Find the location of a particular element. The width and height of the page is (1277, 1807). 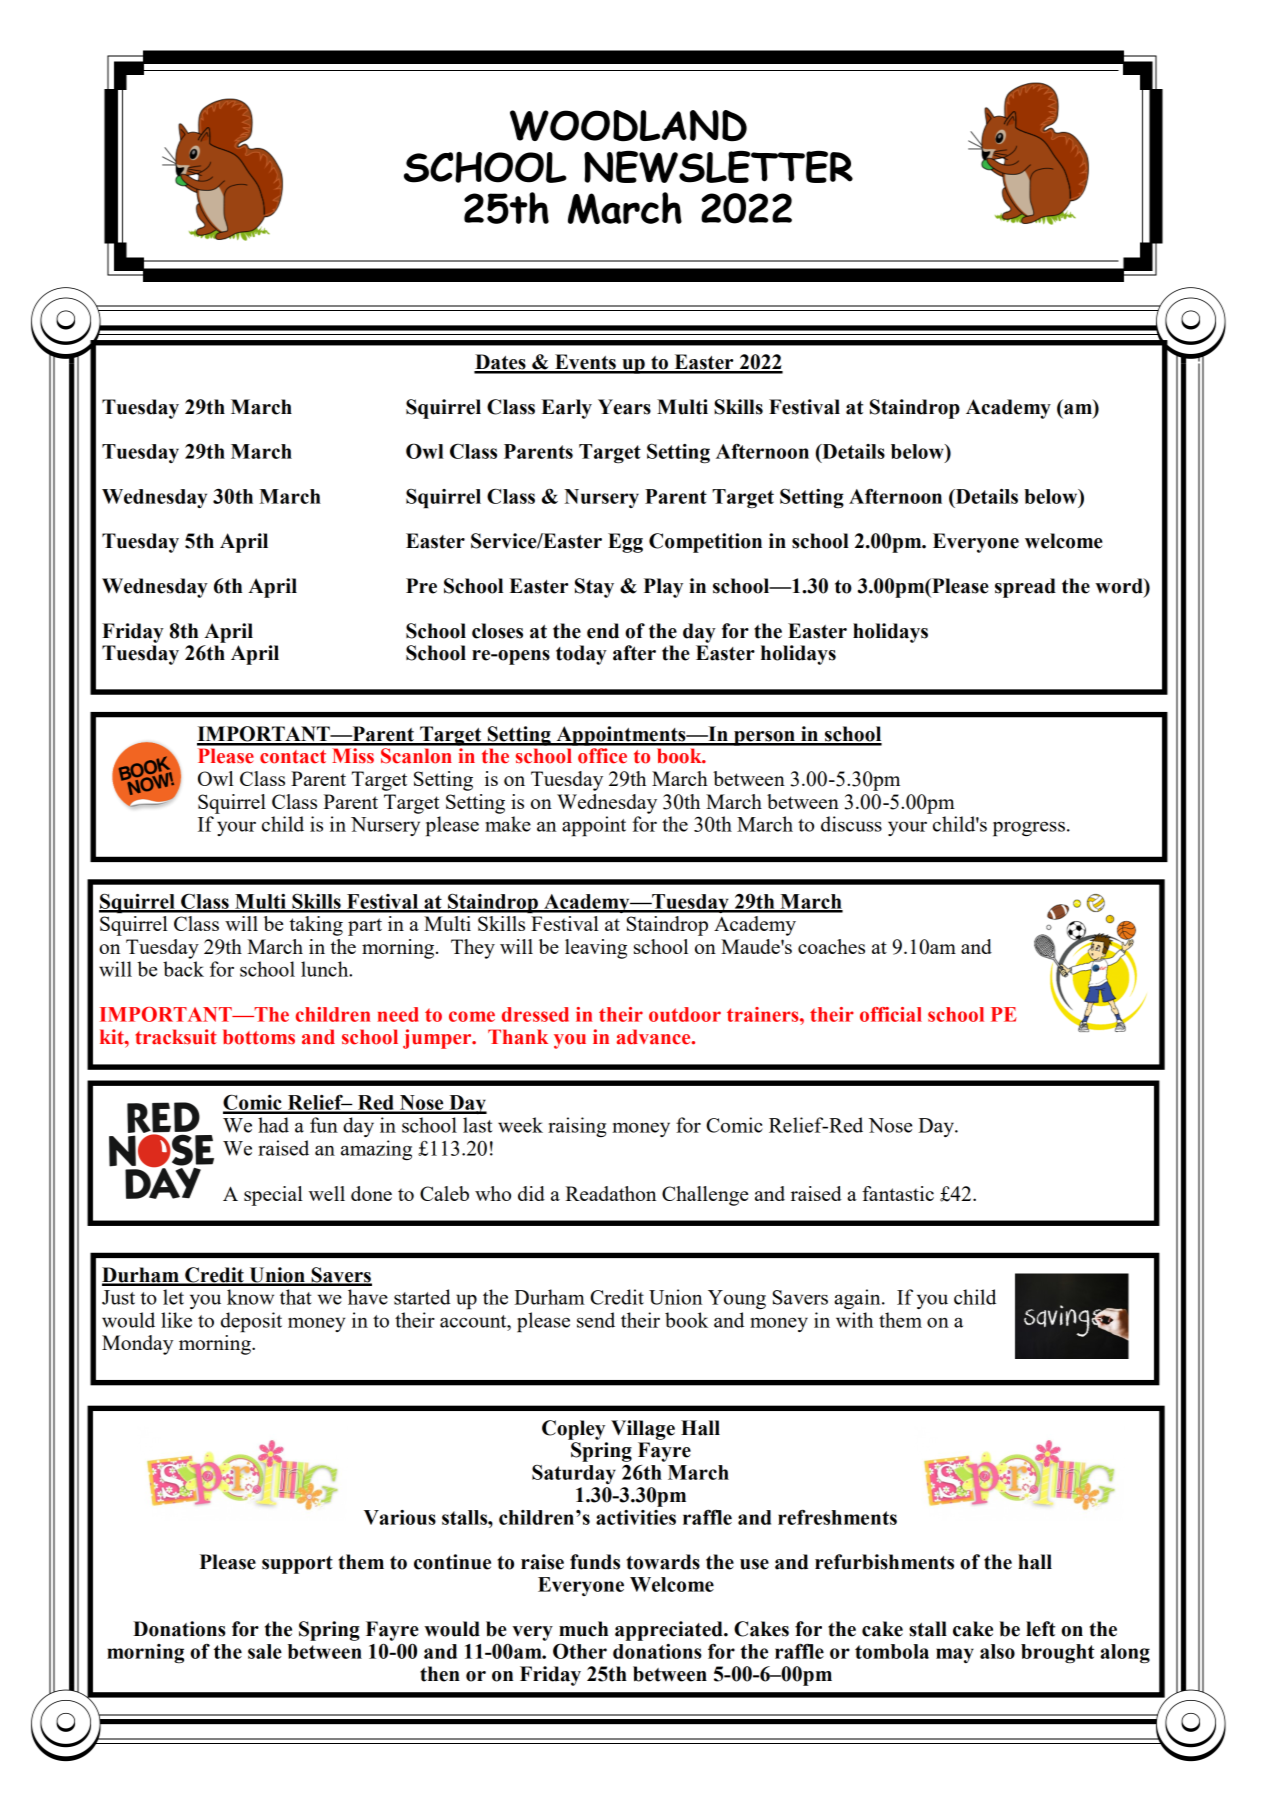

also is located at coordinates (997, 1651).
